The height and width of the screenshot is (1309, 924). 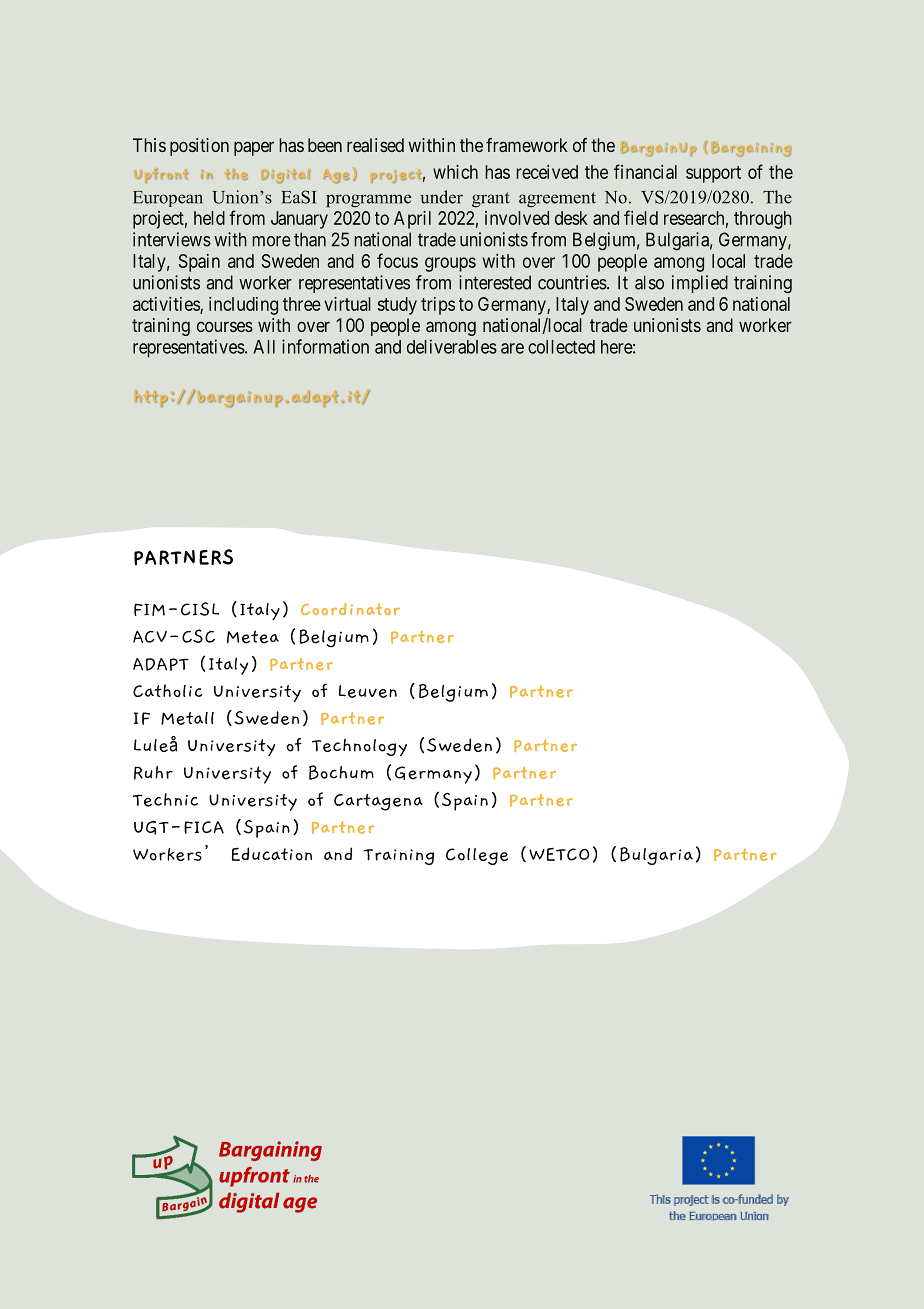 I want to click on deliverables, so click(x=452, y=346).
